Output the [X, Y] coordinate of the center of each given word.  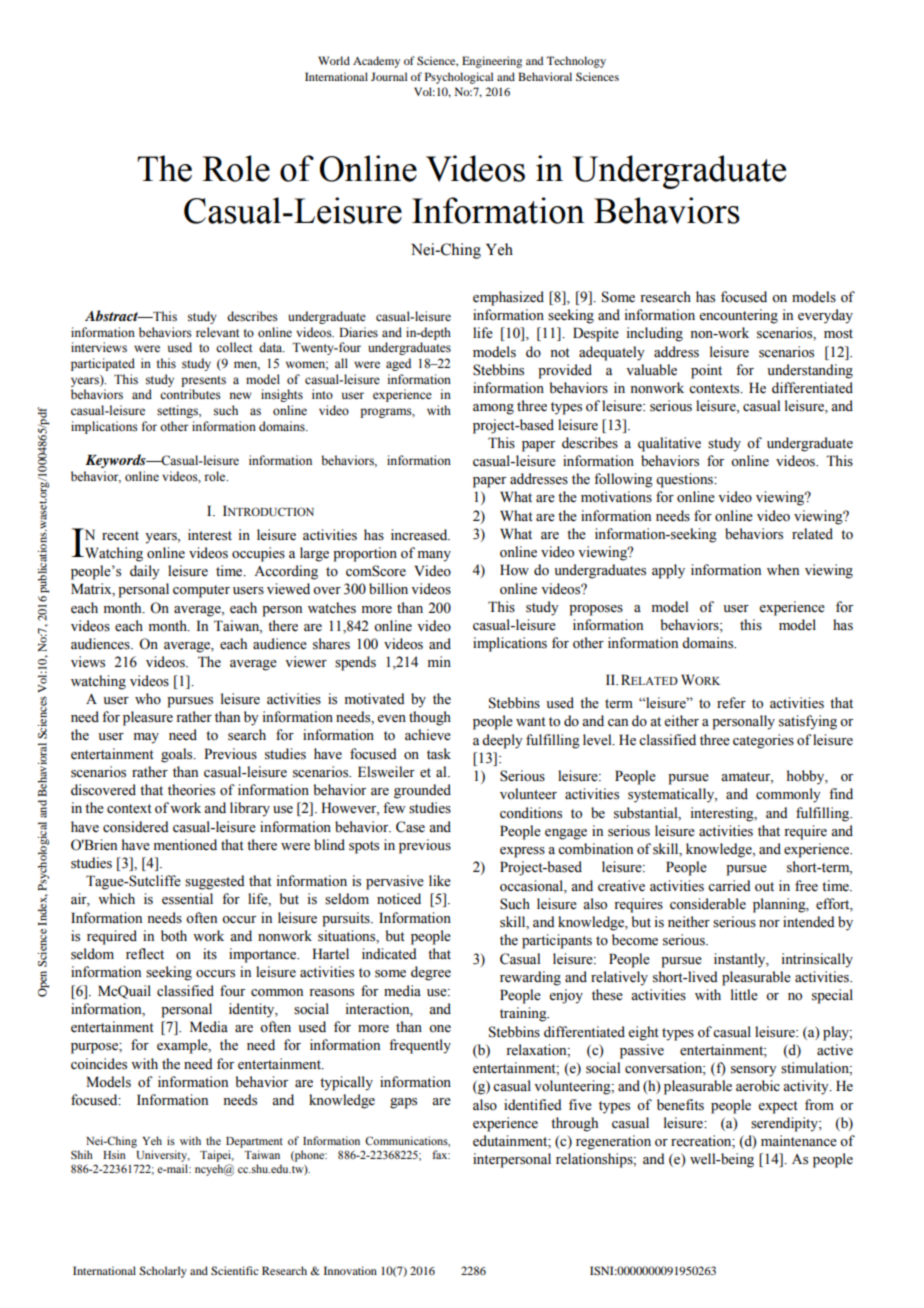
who [148, 698]
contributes [190, 394]
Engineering [492, 62]
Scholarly [163, 1272]
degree [431, 973]
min [439, 661]
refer [731, 703]
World [334, 60]
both [174, 936]
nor [769, 924]
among [493, 409]
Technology [576, 62]
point [706, 371]
